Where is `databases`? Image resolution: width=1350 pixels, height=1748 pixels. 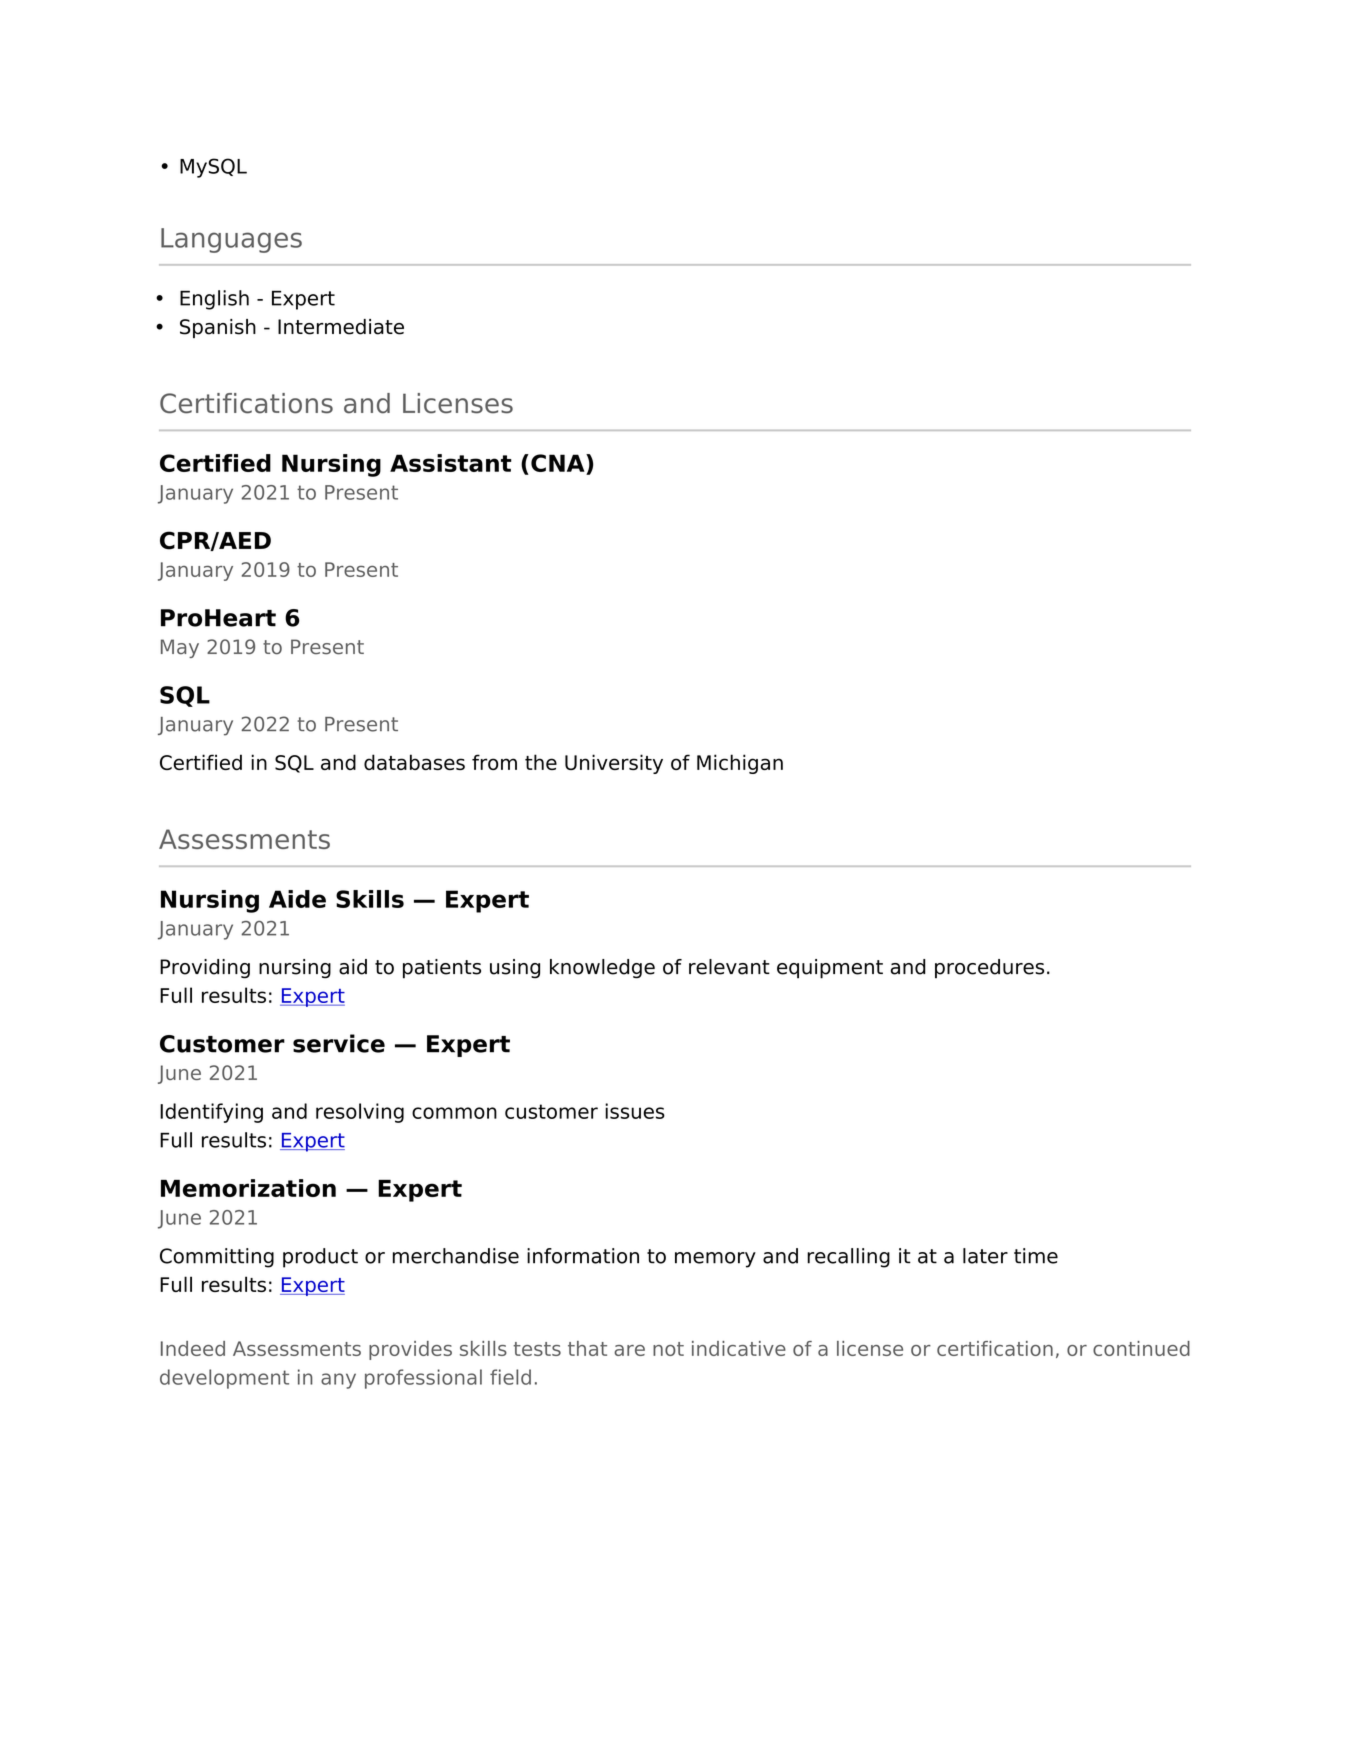
databases is located at coordinates (414, 762).
